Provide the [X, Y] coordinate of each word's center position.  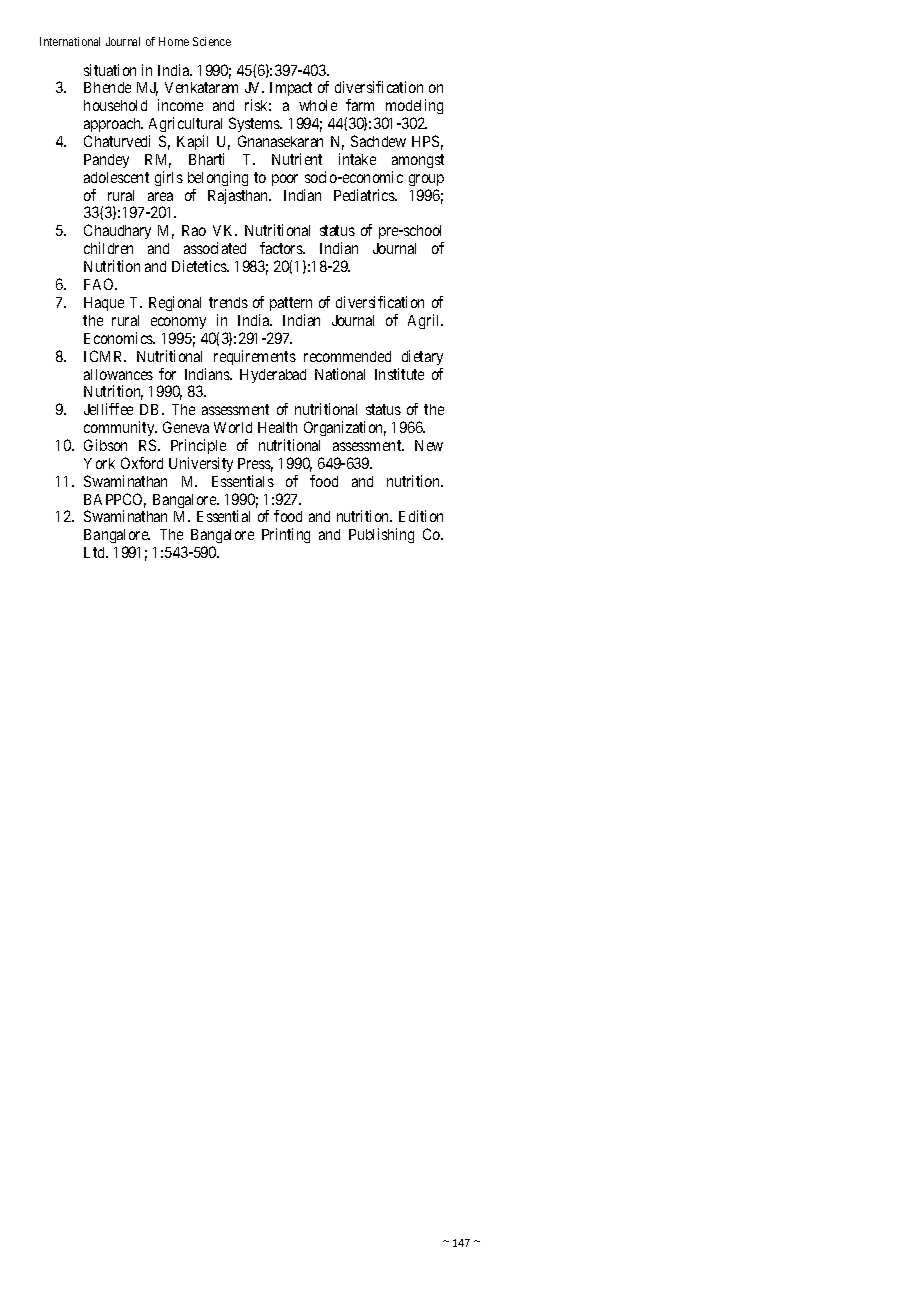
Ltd [96, 552]
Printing [286, 535]
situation [110, 70]
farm [360, 105]
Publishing [381, 535]
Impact [291, 89]
